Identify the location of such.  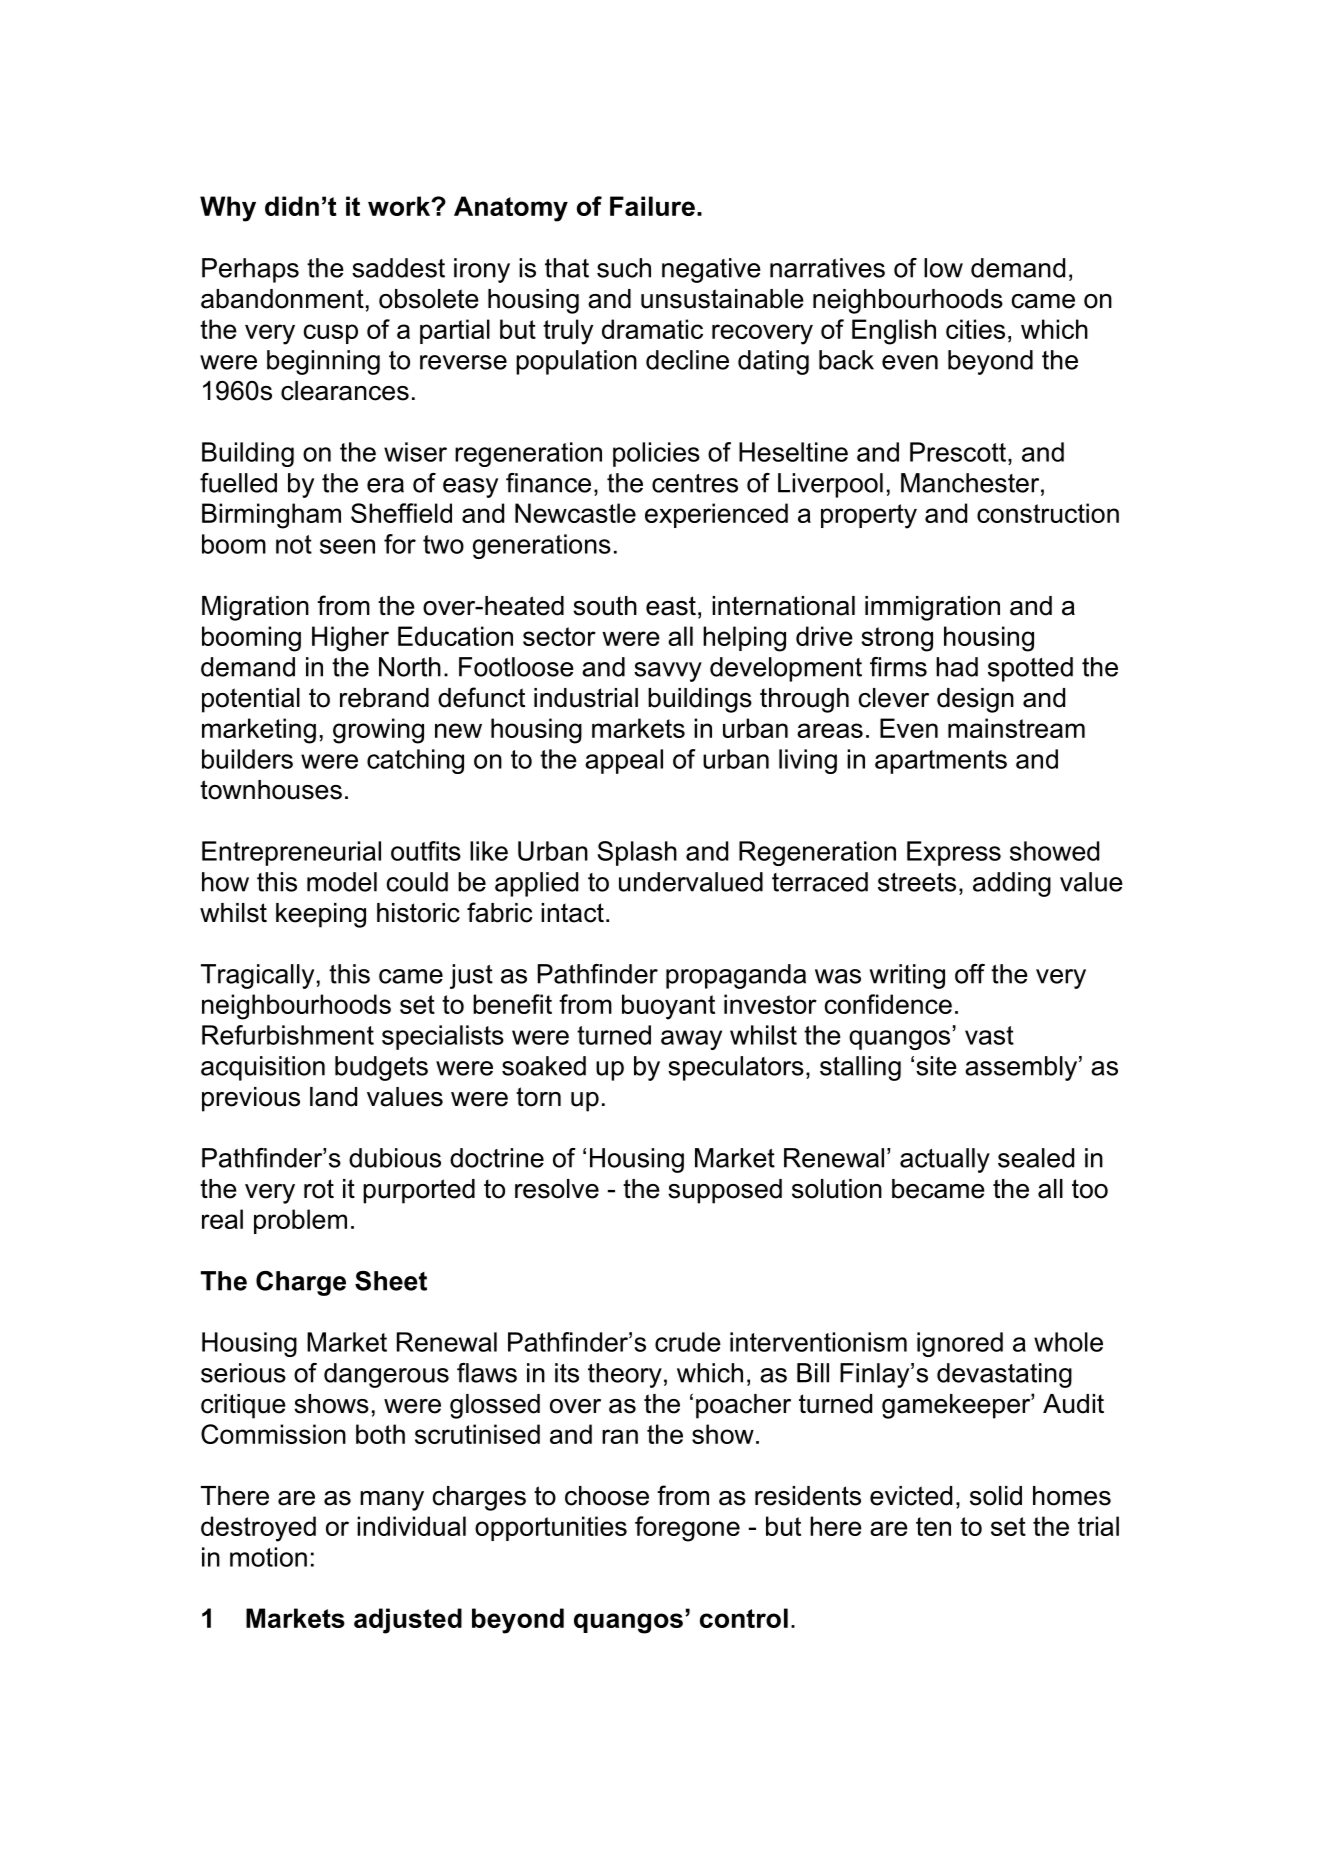
(624, 268).
